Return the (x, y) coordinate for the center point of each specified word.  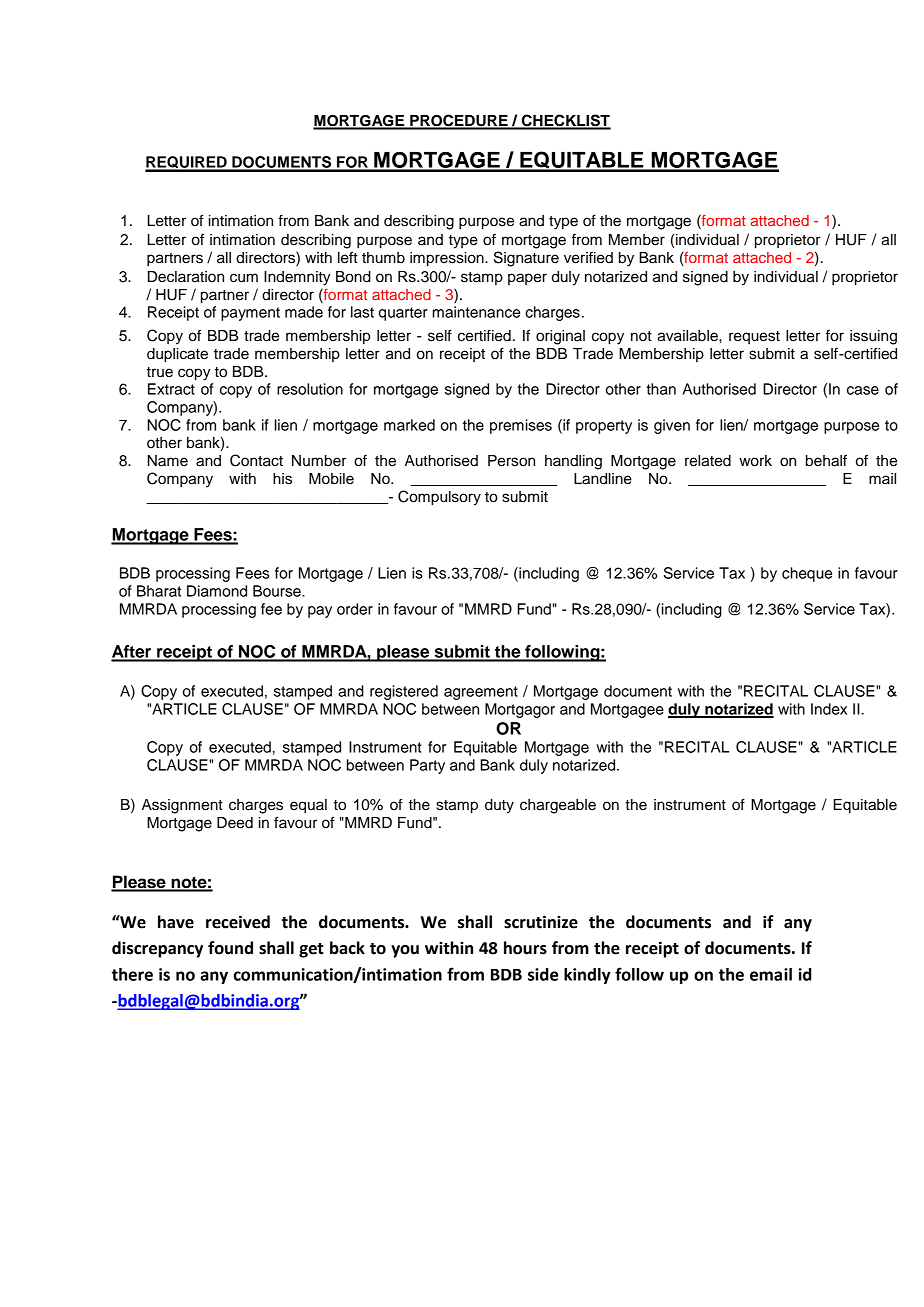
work (755, 461)
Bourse (278, 591)
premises (521, 426)
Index (829, 709)
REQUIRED (187, 163)
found (230, 948)
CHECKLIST (565, 121)
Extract (171, 389)
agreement (481, 693)
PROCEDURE (459, 121)
